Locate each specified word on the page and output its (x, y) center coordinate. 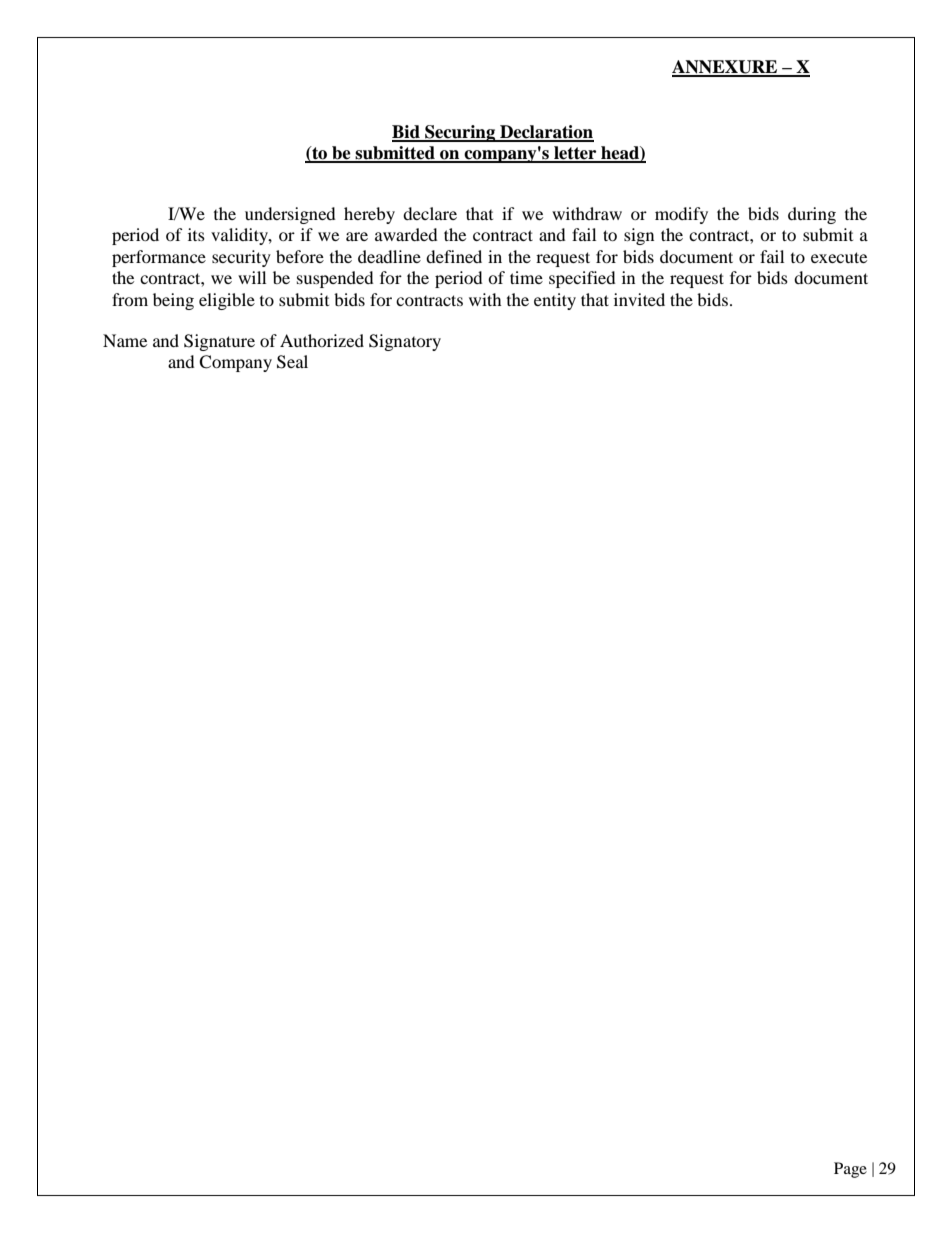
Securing (460, 133)
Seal (292, 362)
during (812, 215)
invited (639, 299)
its (196, 234)
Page (850, 1170)
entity (555, 301)
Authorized (322, 340)
